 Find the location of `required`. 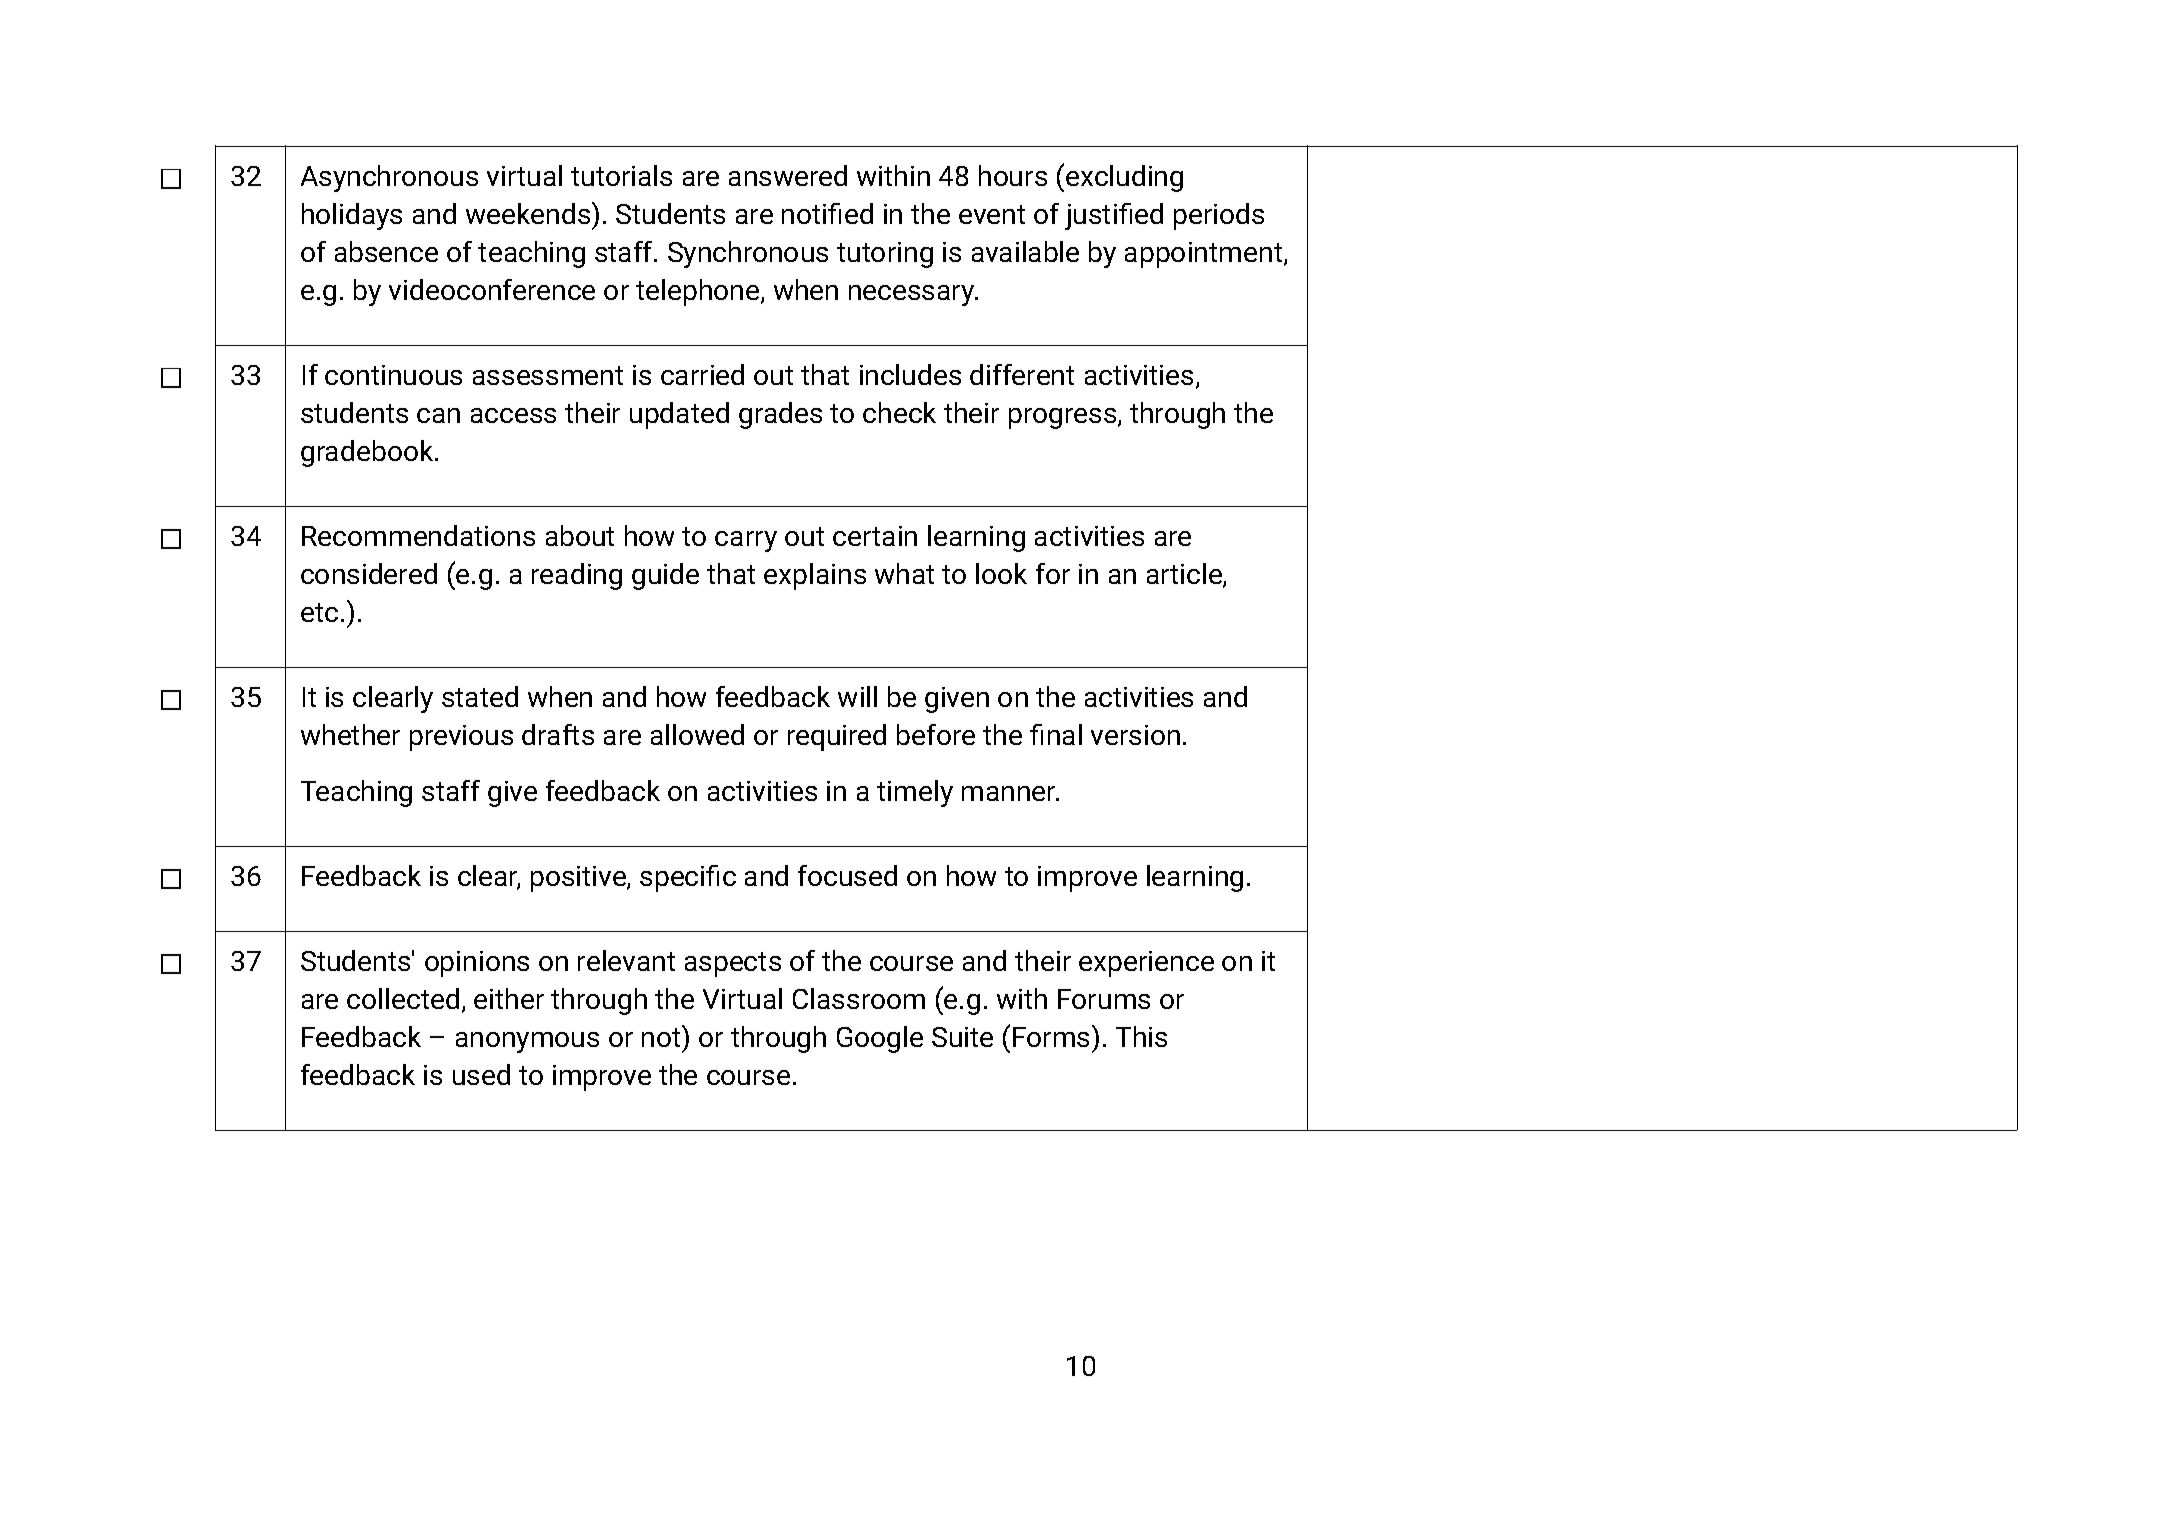

required is located at coordinates (837, 737).
